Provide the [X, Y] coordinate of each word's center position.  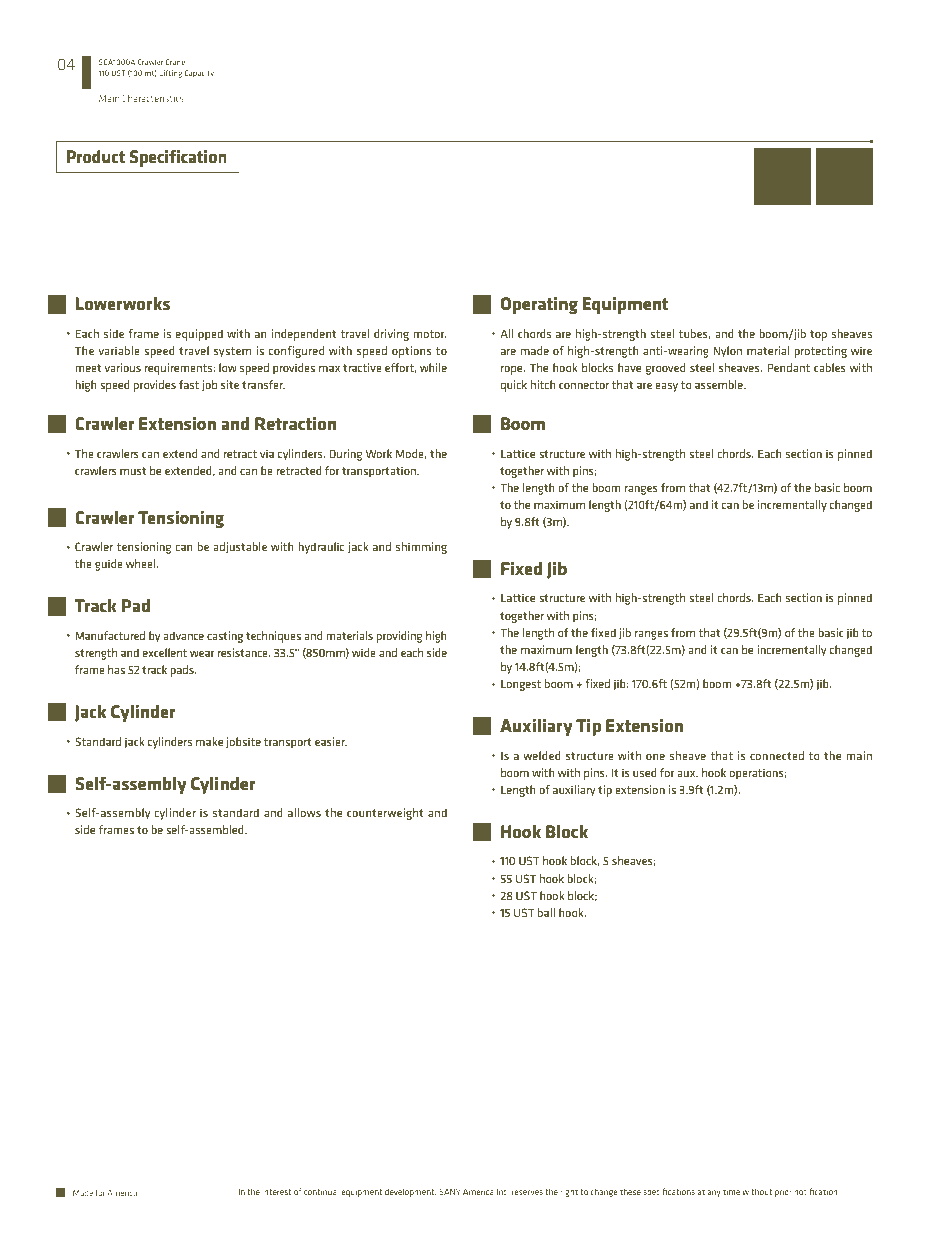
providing [399, 637]
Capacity [199, 74]
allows [304, 812]
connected [777, 755]
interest [276, 1192]
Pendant [788, 367]
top [818, 335]
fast [189, 384]
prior [783, 1192]
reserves [527, 1192]
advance [184, 635]
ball [546, 912]
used [645, 772]
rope [513, 370]
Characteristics [153, 98]
